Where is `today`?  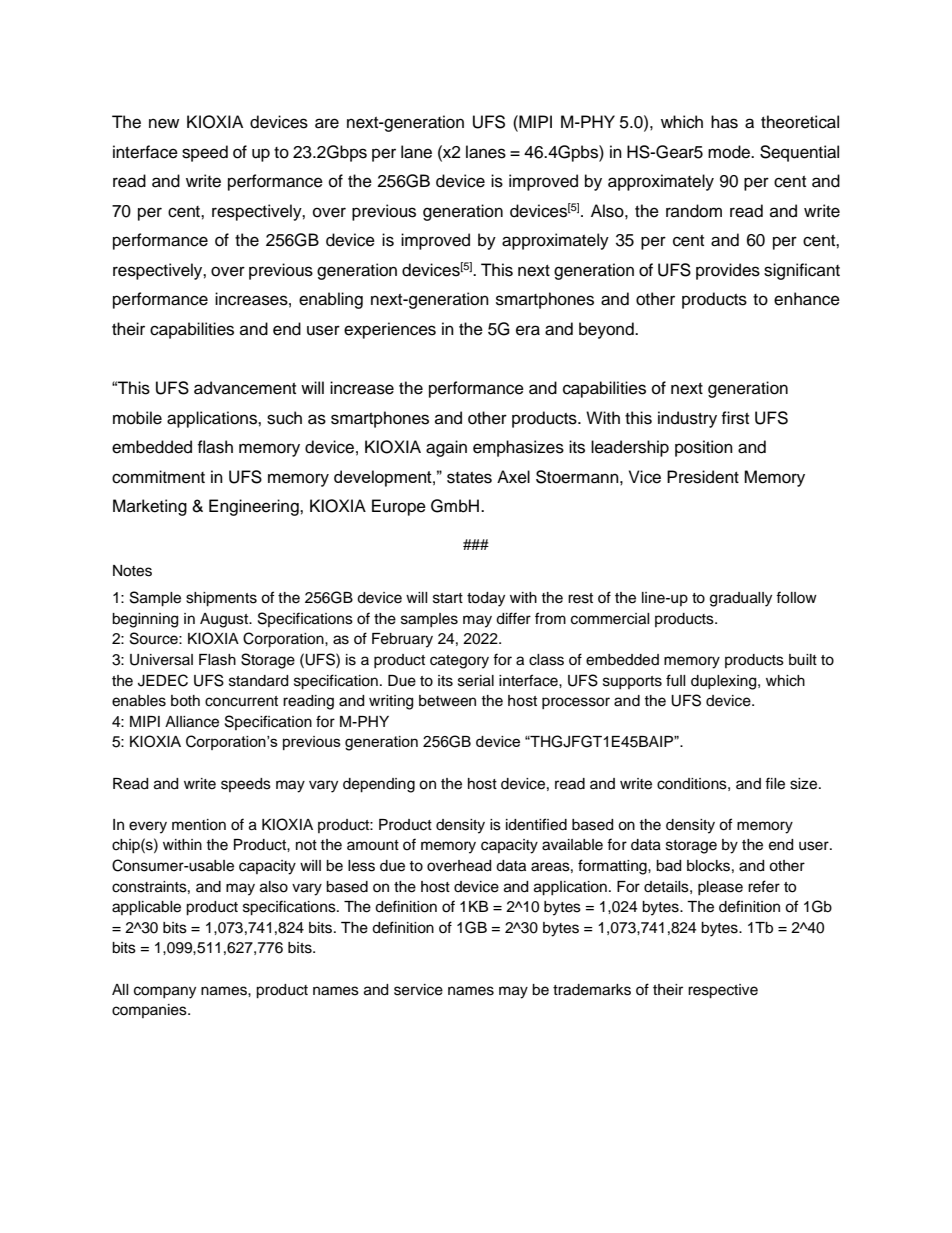 today is located at coordinates (486, 599).
